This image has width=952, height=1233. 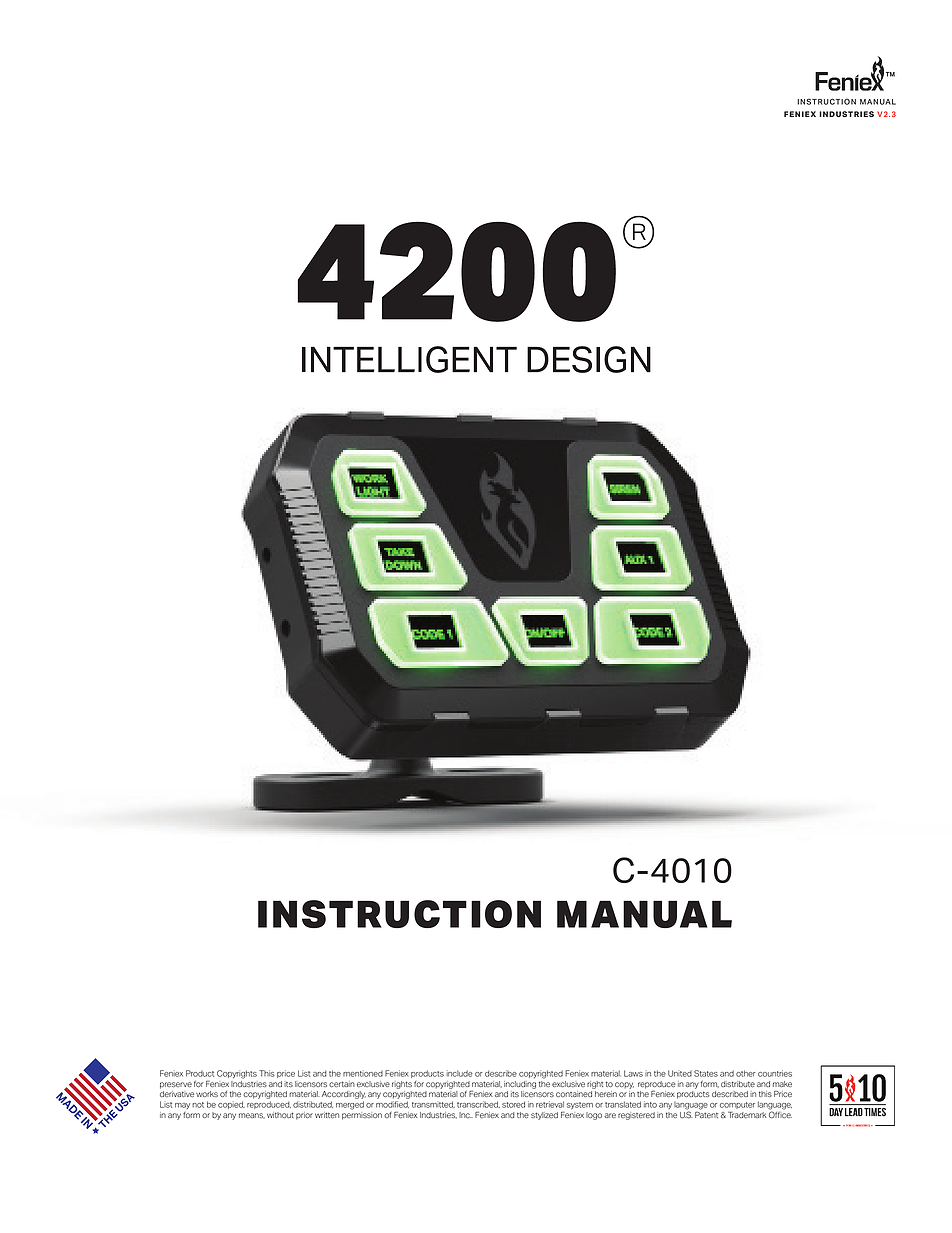 What do you see at coordinates (176, 1085) in the image?
I see `preserve` at bounding box center [176, 1085].
